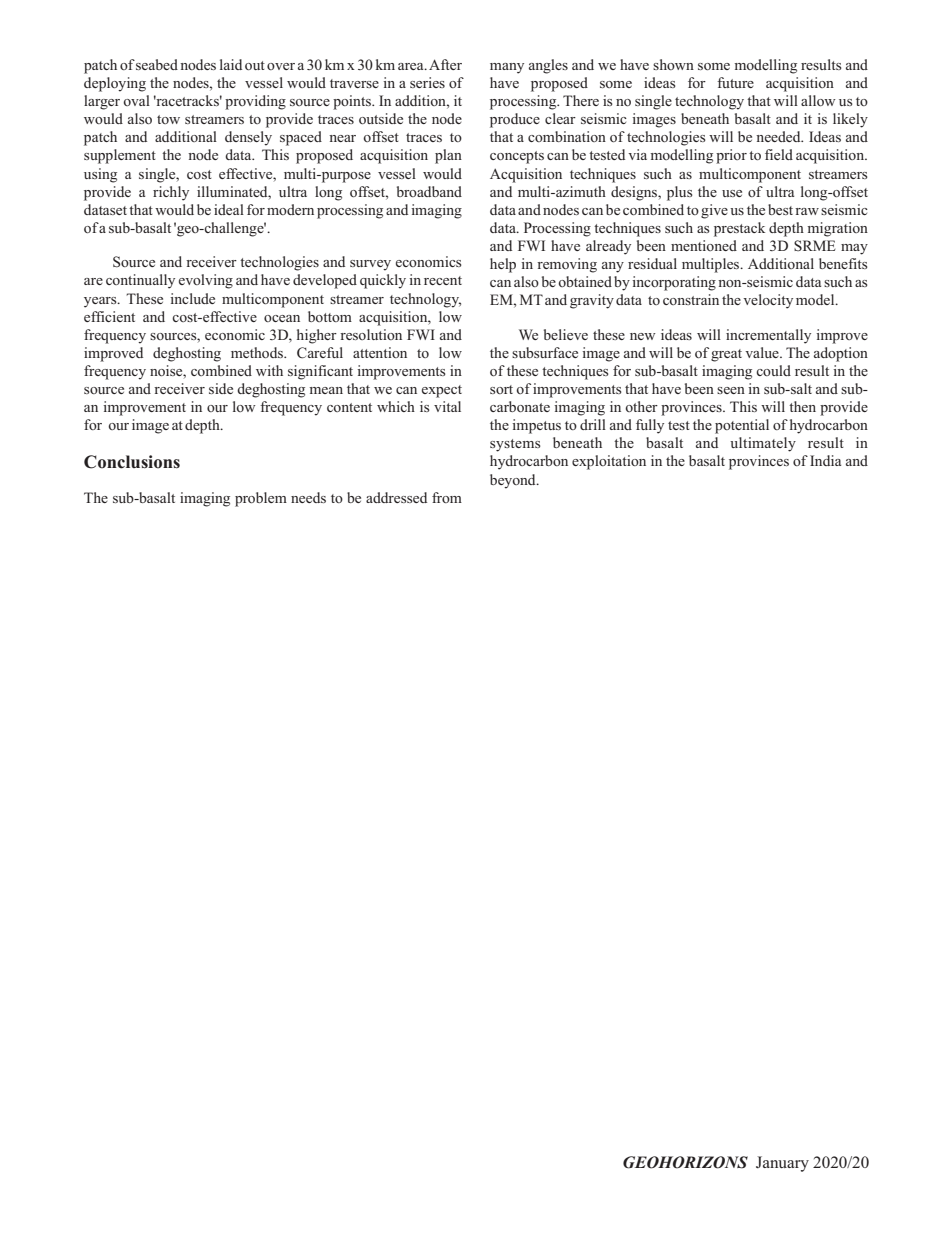  What do you see at coordinates (515, 445) in the screenshot?
I see `systems` at bounding box center [515, 445].
